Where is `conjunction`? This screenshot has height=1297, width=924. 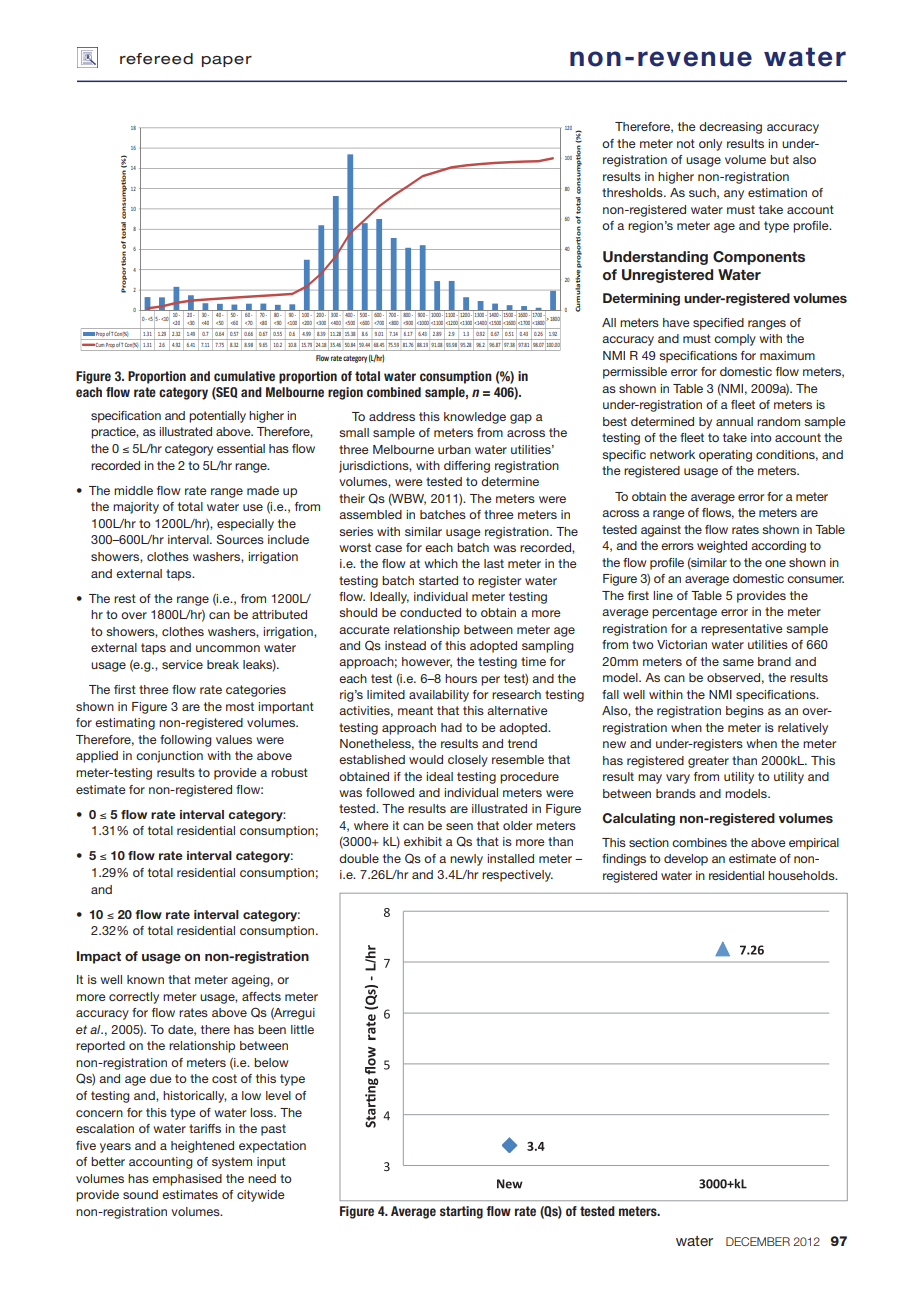 conjunction is located at coordinates (169, 757).
